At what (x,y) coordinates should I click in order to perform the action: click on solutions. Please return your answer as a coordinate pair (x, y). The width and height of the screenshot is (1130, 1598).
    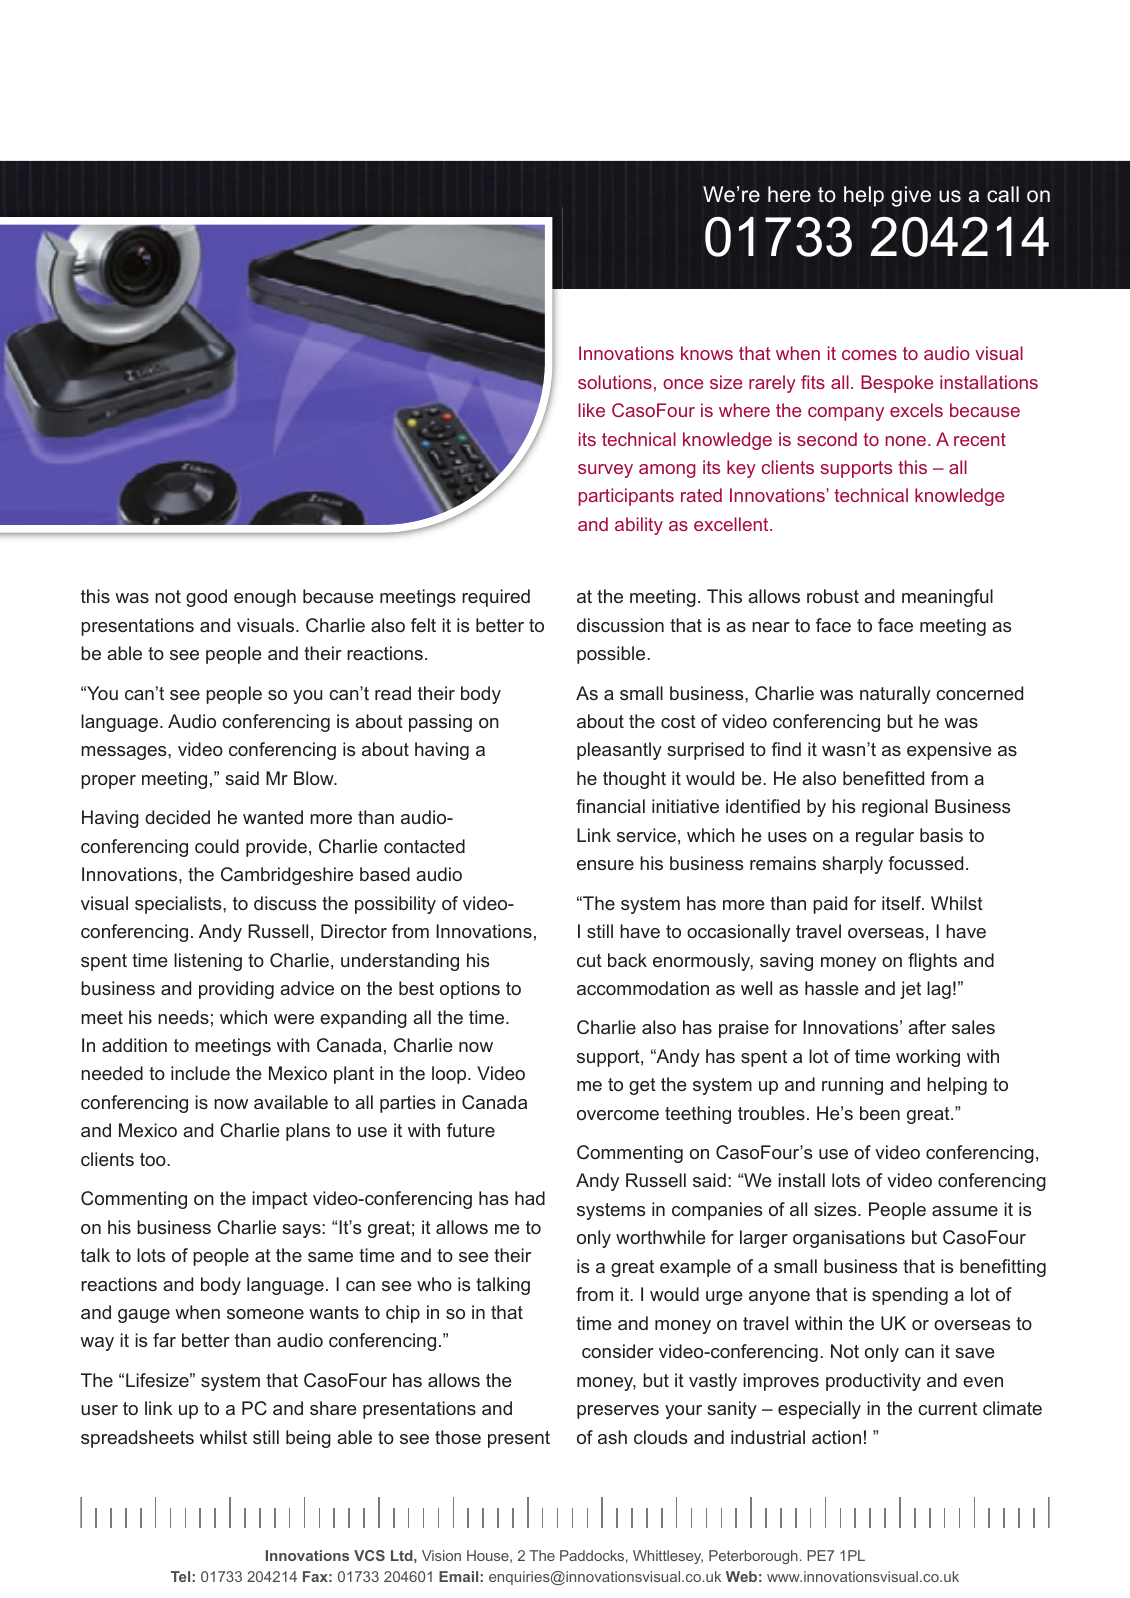
    Looking at the image, I should click on (615, 382).
